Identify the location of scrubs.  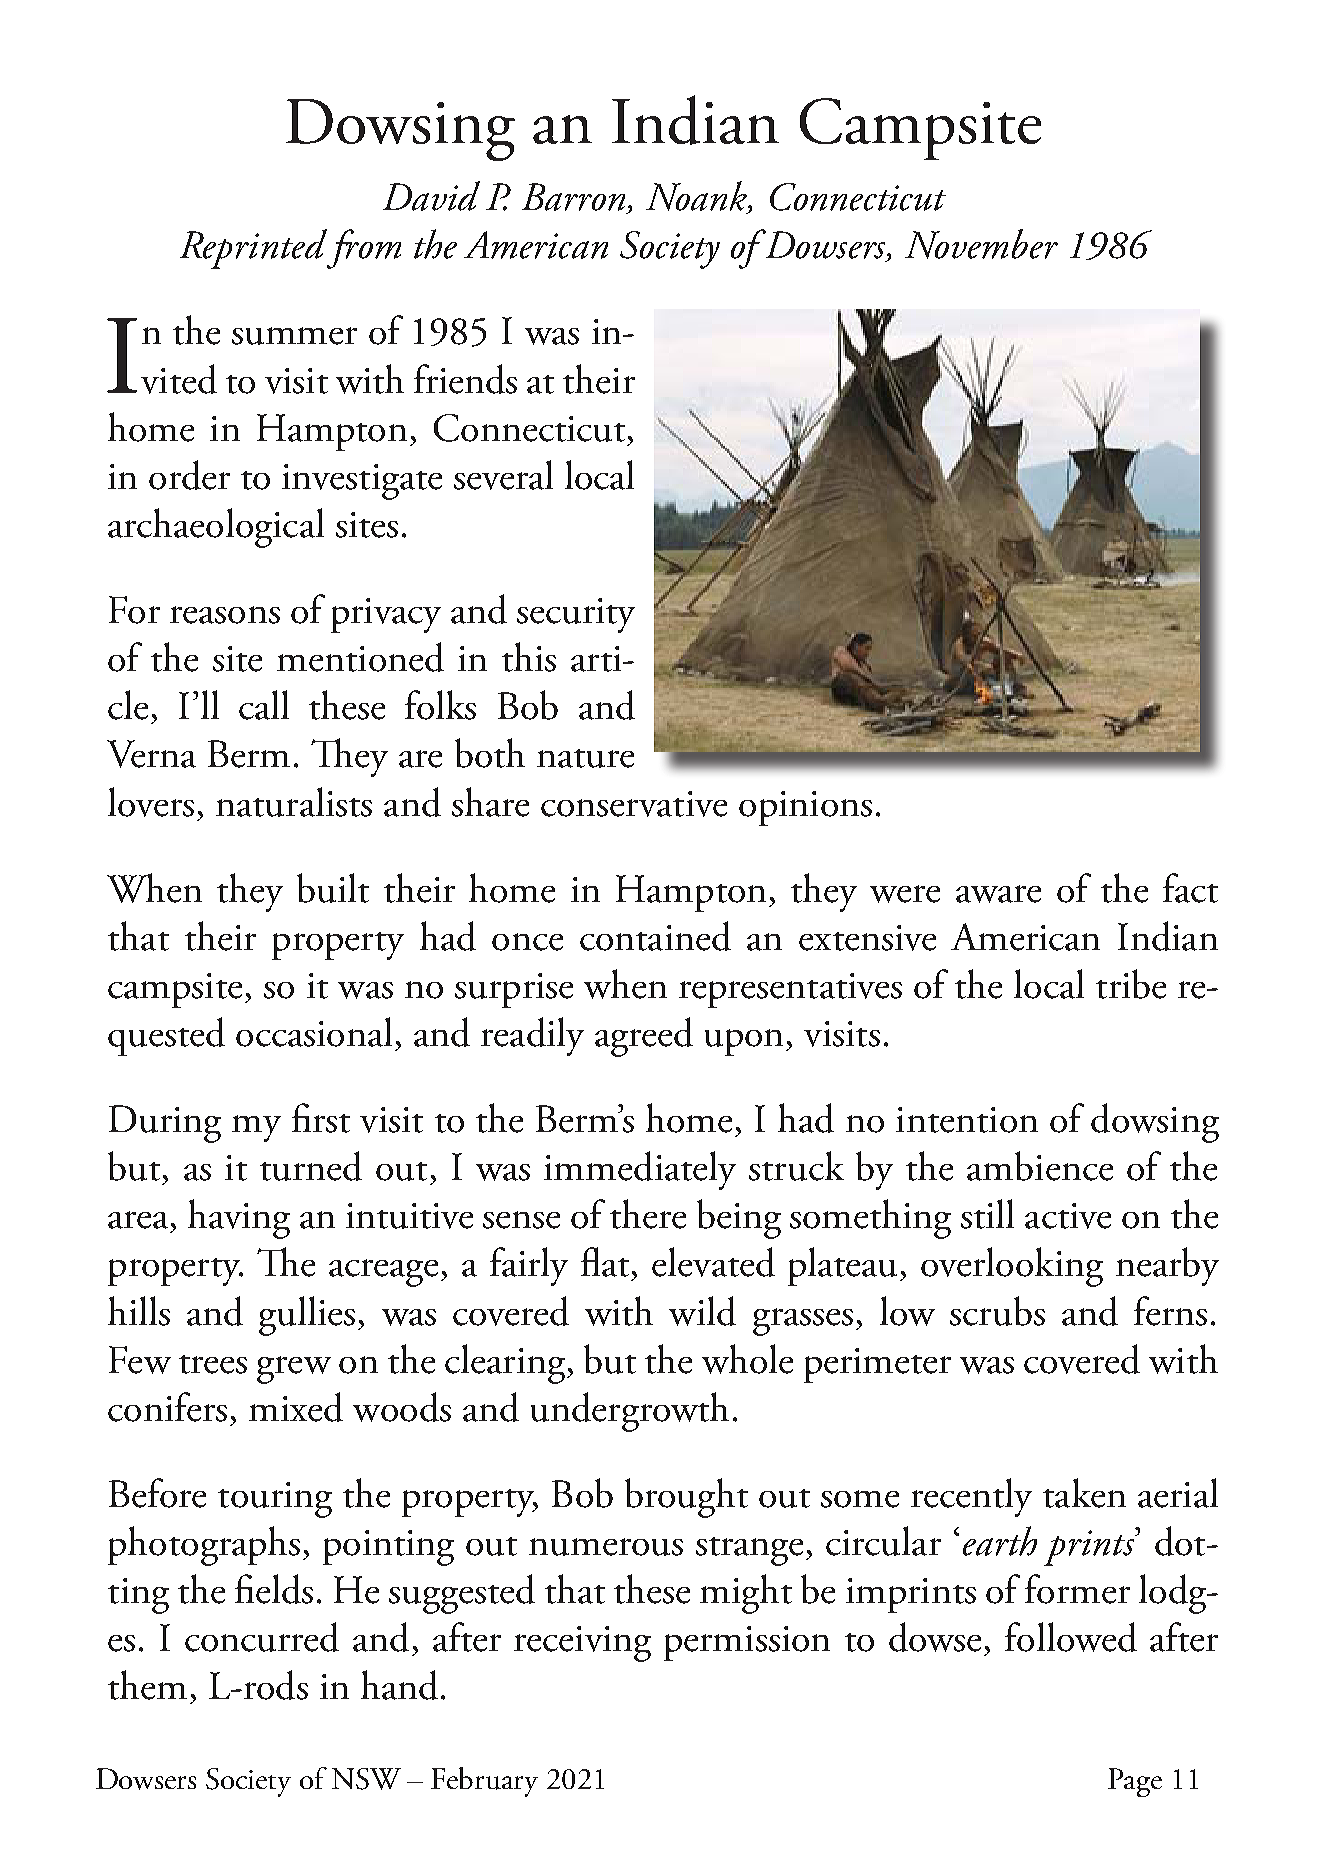
(997, 1311).
